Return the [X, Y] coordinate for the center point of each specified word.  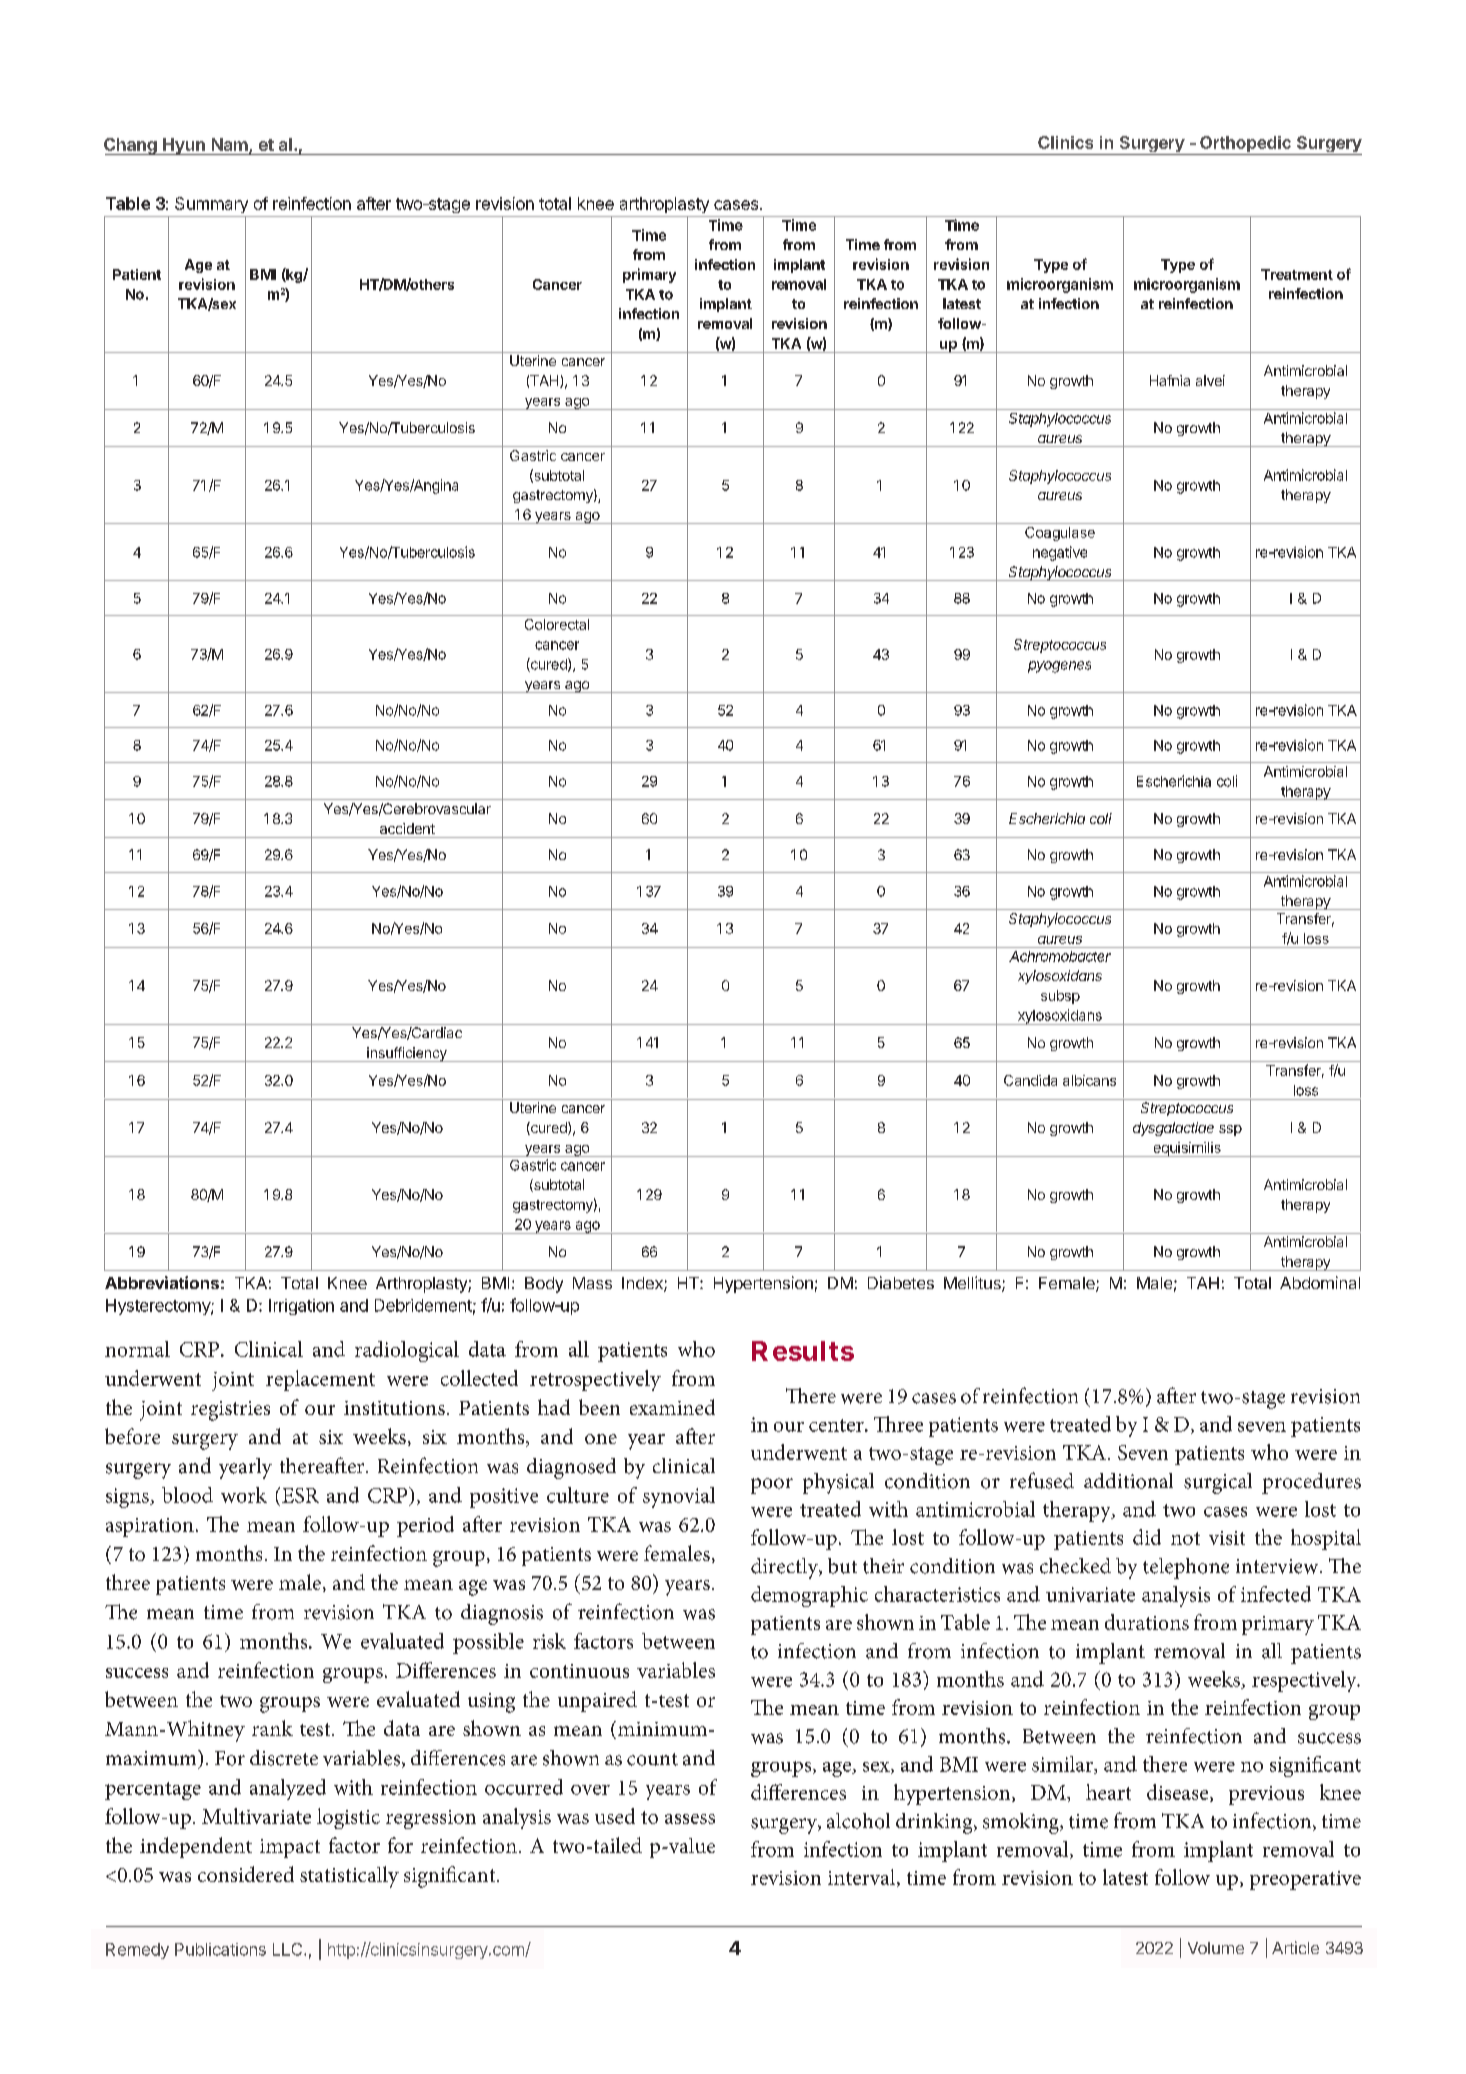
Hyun [184, 146]
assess [690, 1819]
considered [246, 1874]
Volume [1216, 1948]
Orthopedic [1245, 145]
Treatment [1297, 274]
